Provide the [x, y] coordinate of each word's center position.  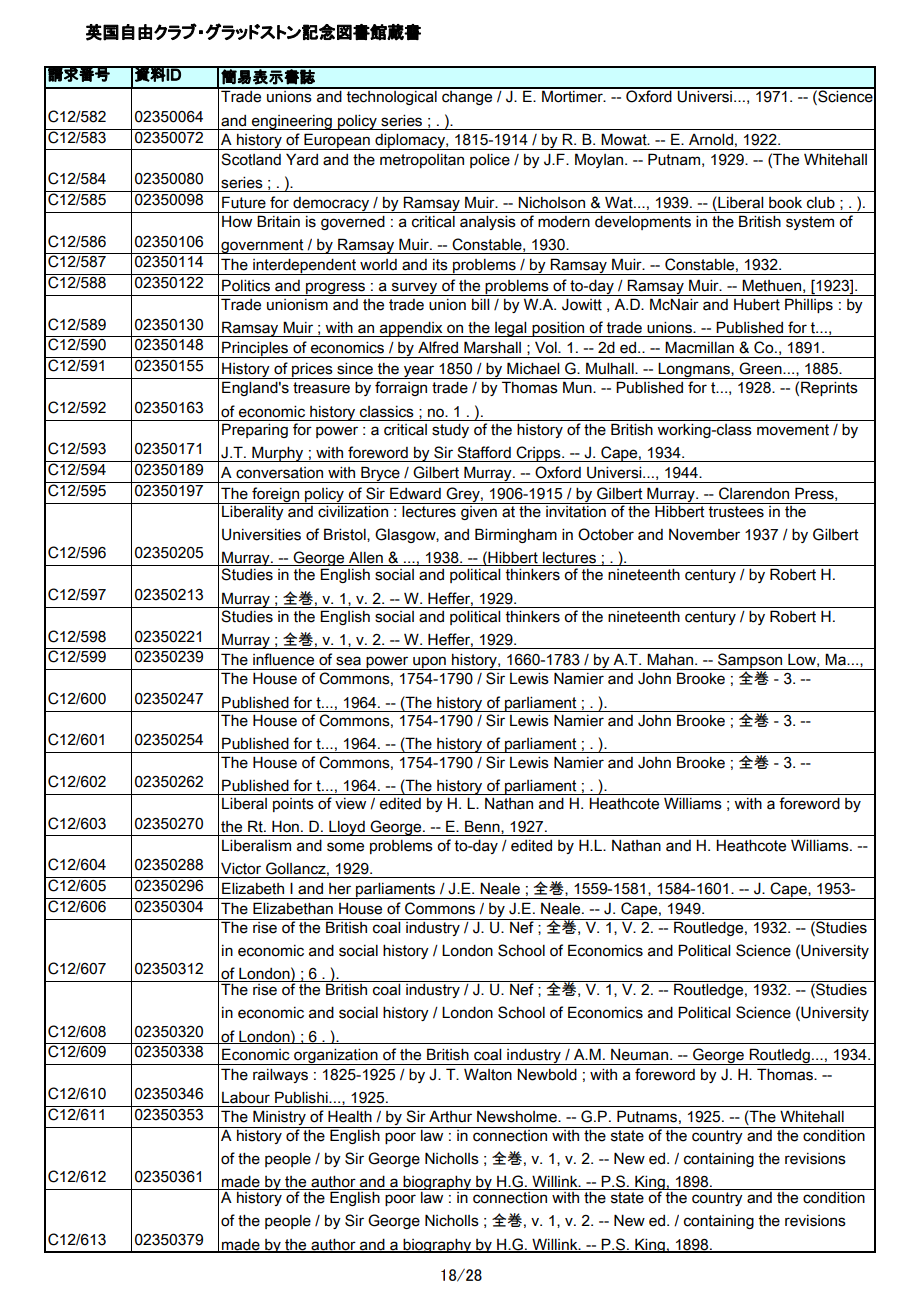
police [490, 160]
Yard [302, 159]
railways [280, 1075]
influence [283, 659]
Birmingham [516, 535]
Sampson [750, 661]
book [785, 203]
